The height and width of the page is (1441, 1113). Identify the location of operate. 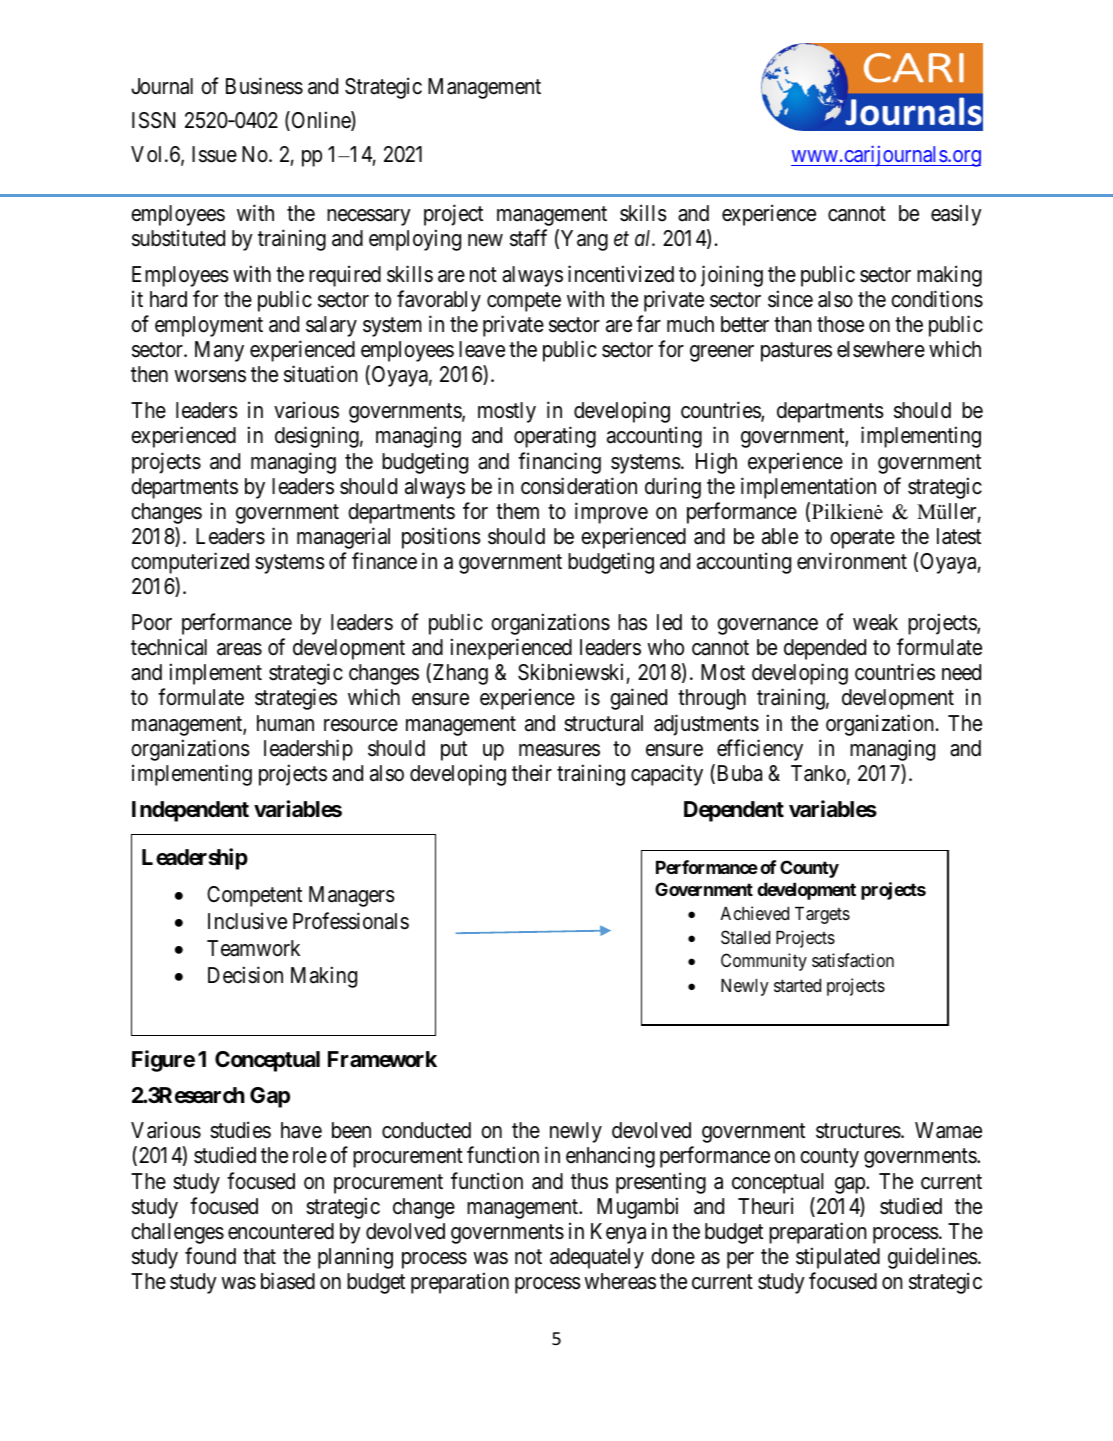
(862, 539).
